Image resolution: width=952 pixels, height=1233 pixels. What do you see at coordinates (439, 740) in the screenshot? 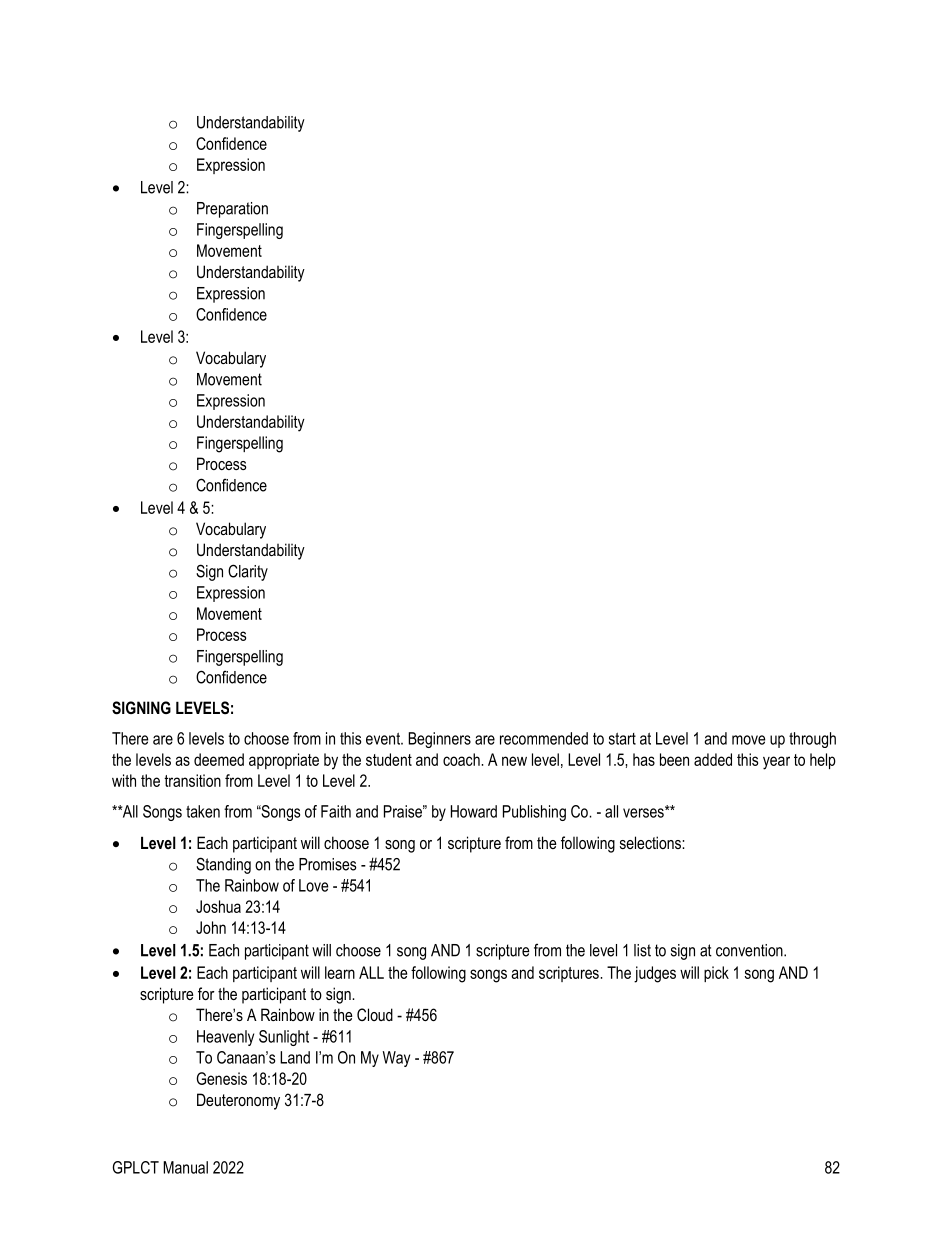
I see `Beginners` at bounding box center [439, 740].
